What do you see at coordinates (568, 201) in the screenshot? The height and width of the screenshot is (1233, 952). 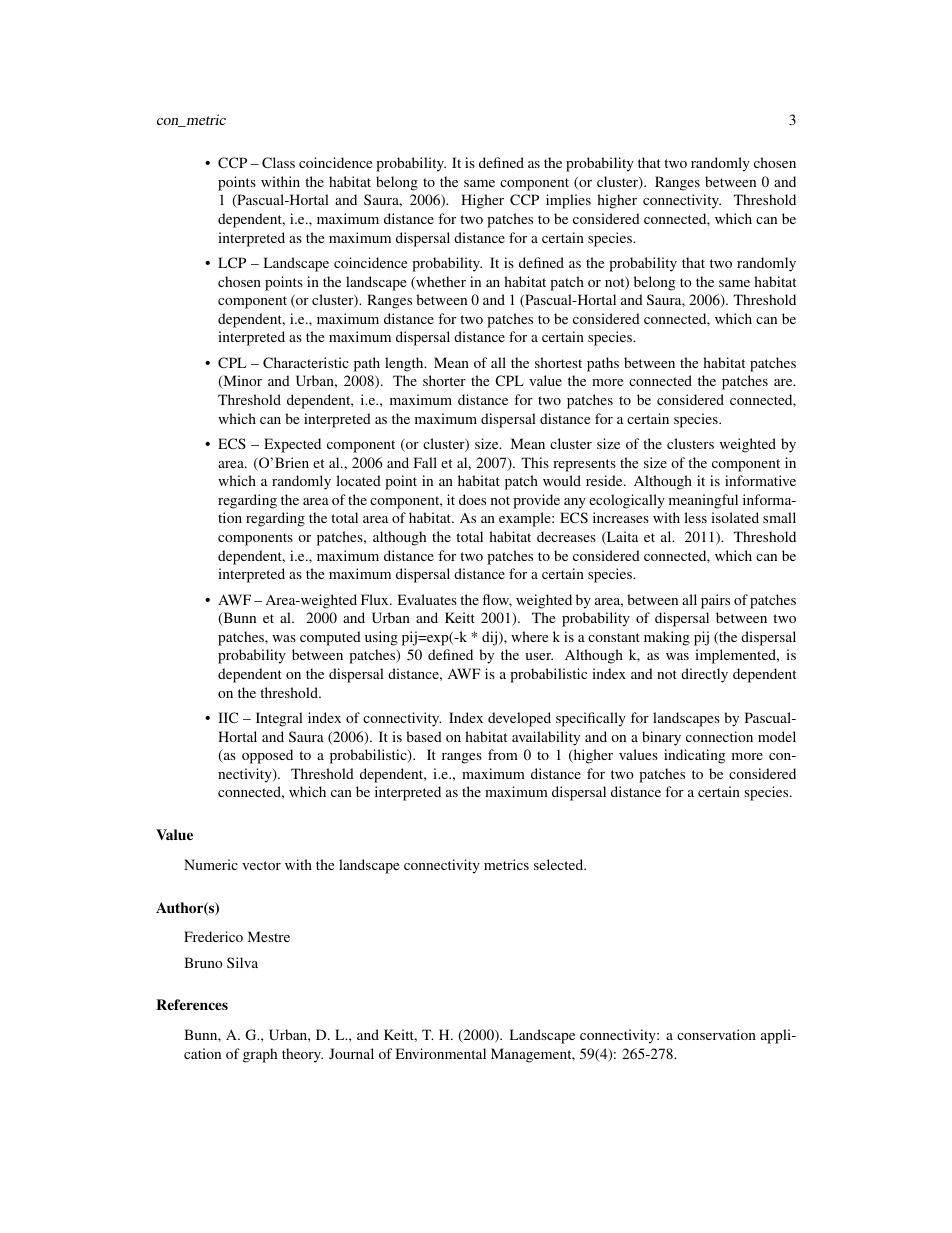 I see `implies` at bounding box center [568, 201].
